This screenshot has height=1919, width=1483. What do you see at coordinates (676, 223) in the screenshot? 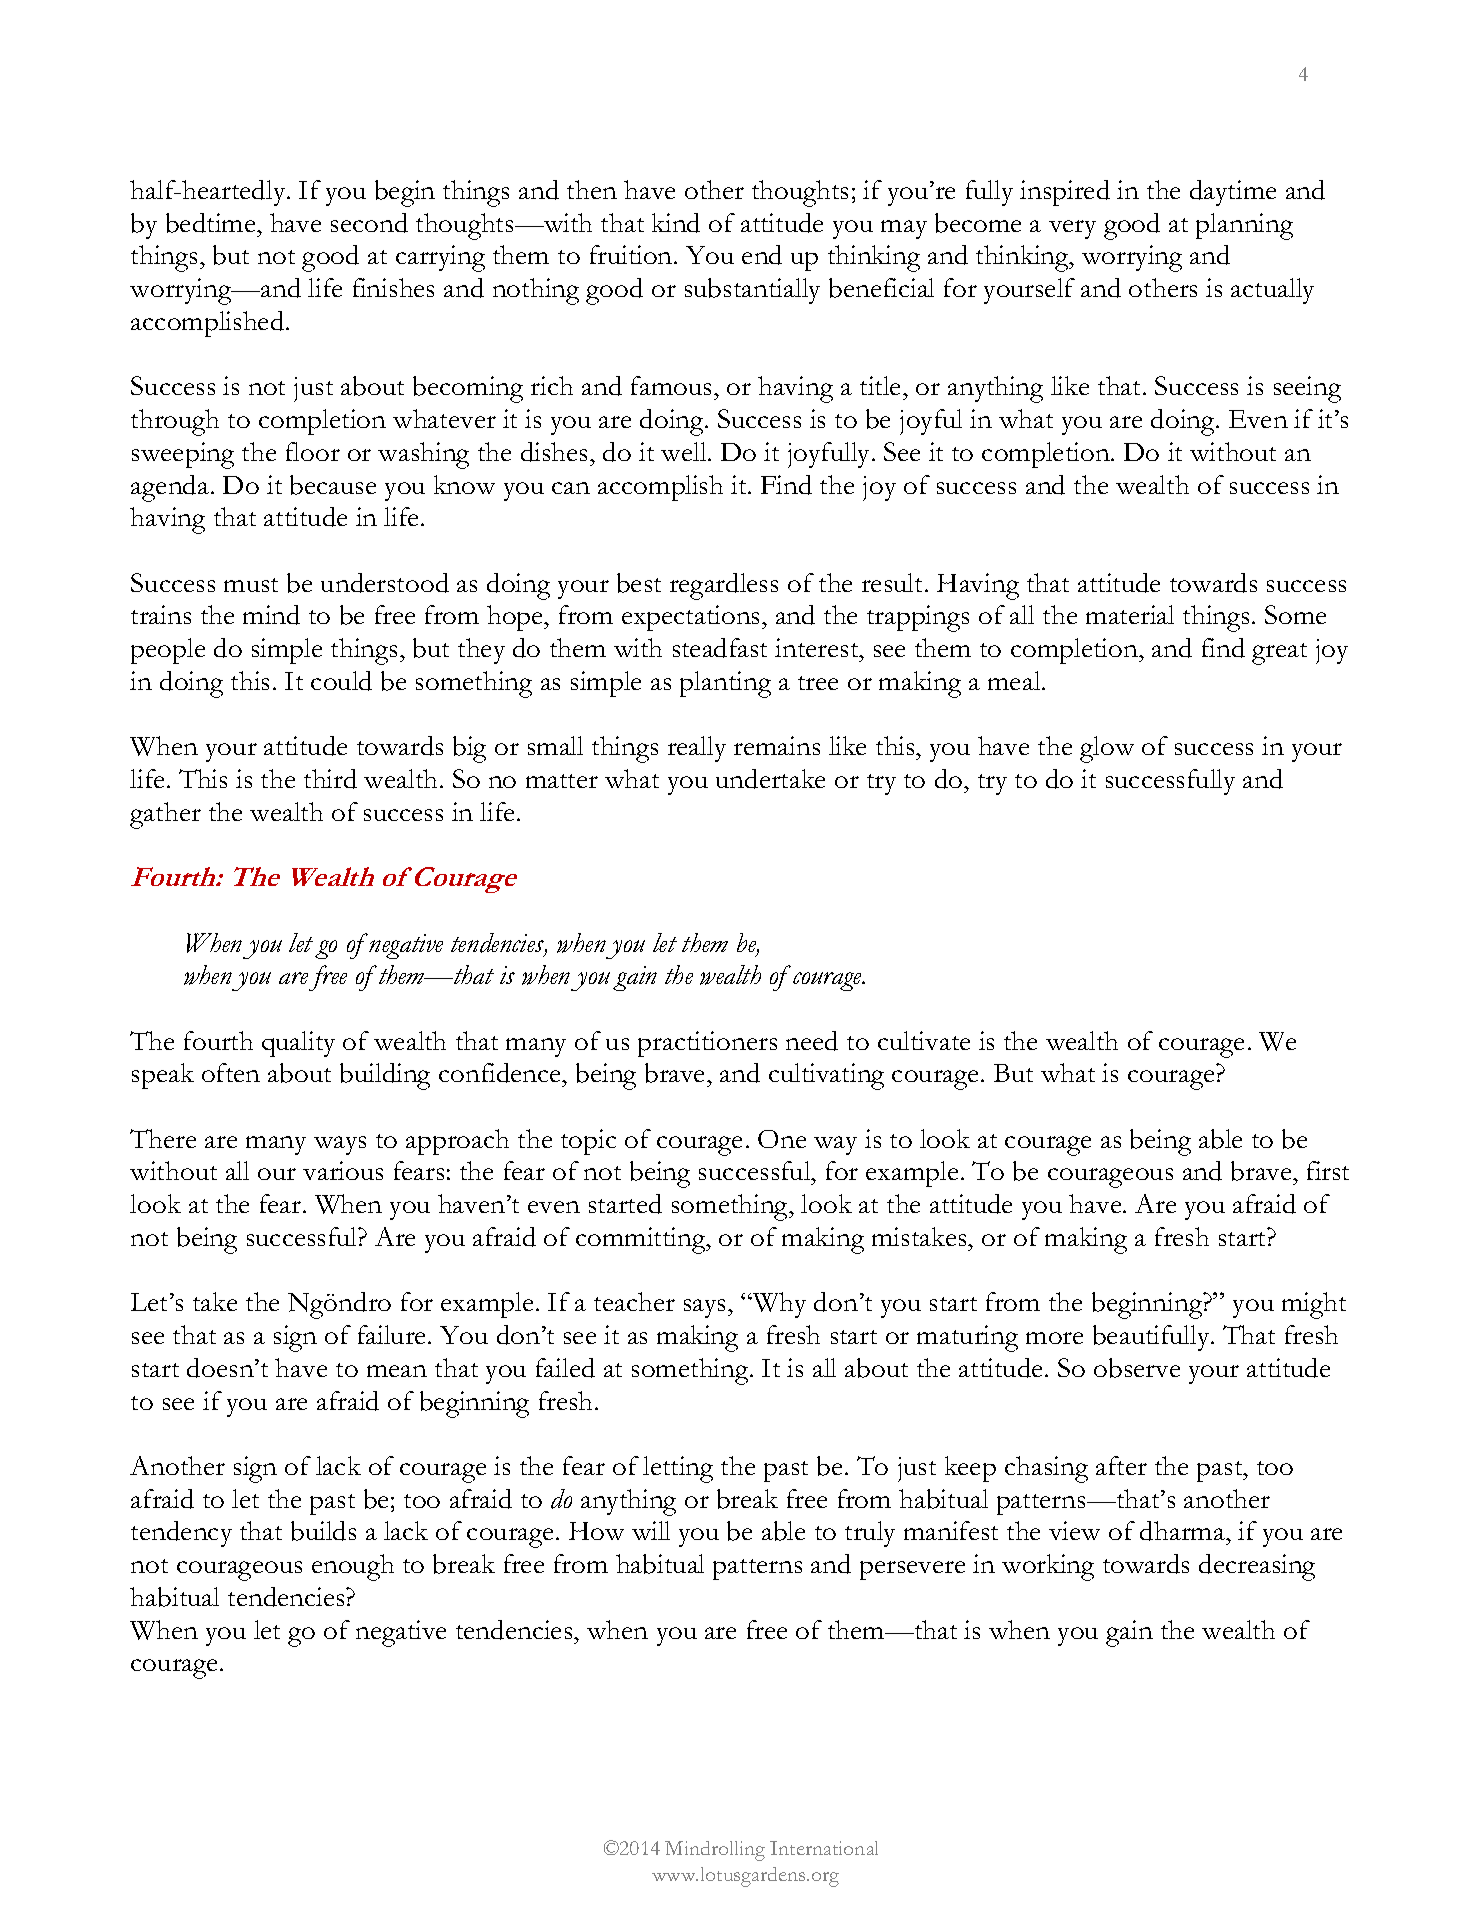
I see `kind` at bounding box center [676, 223].
